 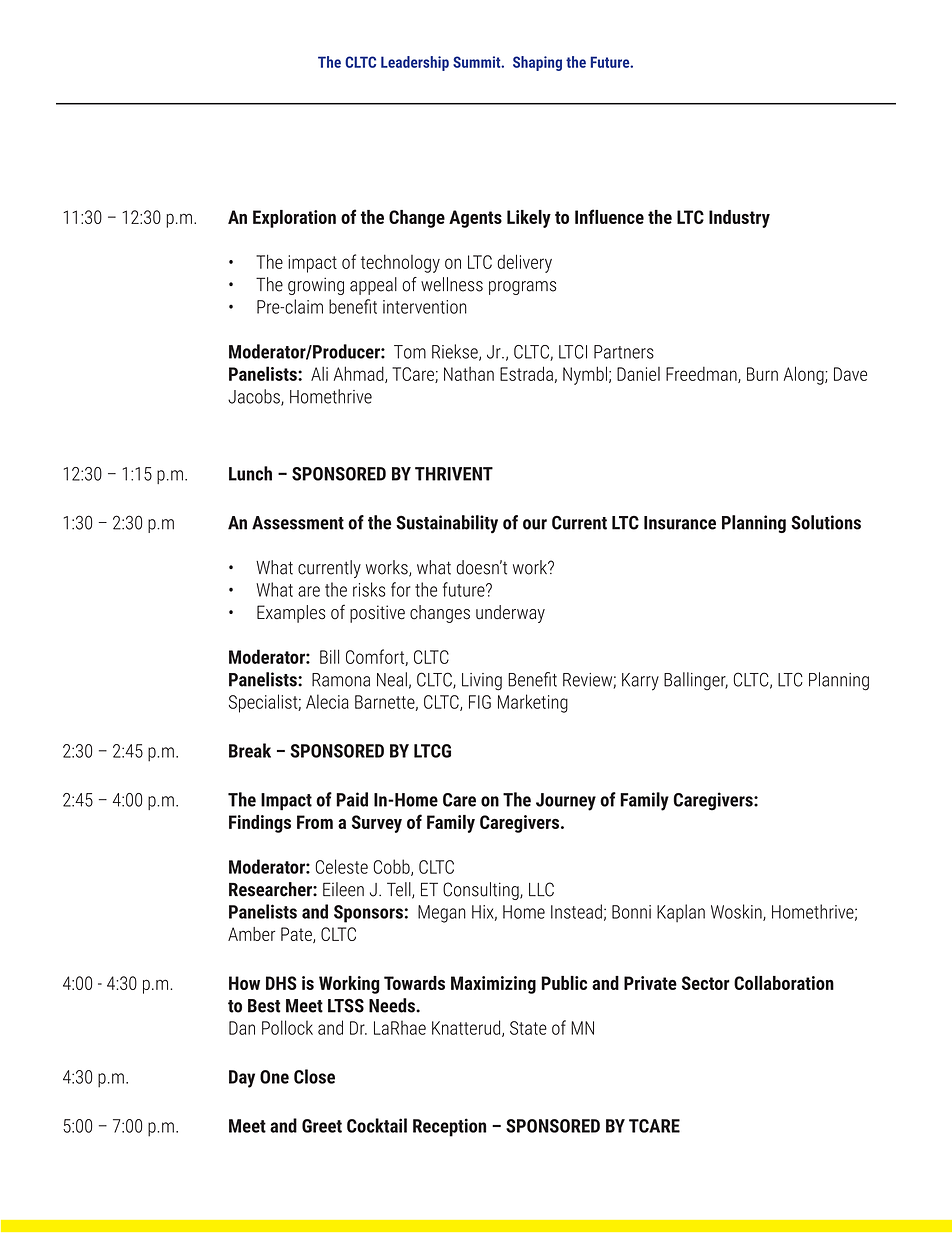 I want to click on Journey, so click(x=566, y=802).
